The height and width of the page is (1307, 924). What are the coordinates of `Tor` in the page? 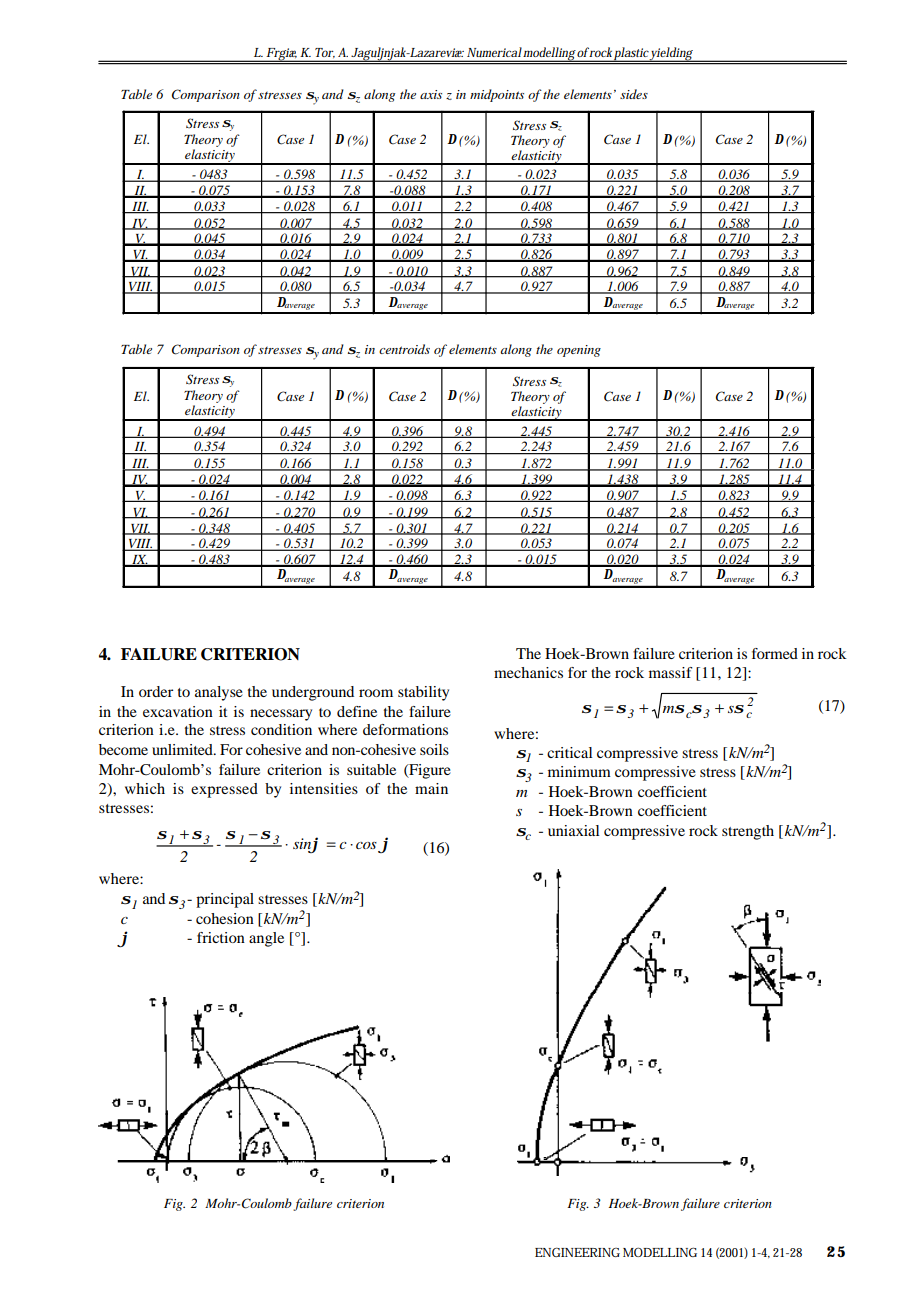 It's located at (325, 53).
